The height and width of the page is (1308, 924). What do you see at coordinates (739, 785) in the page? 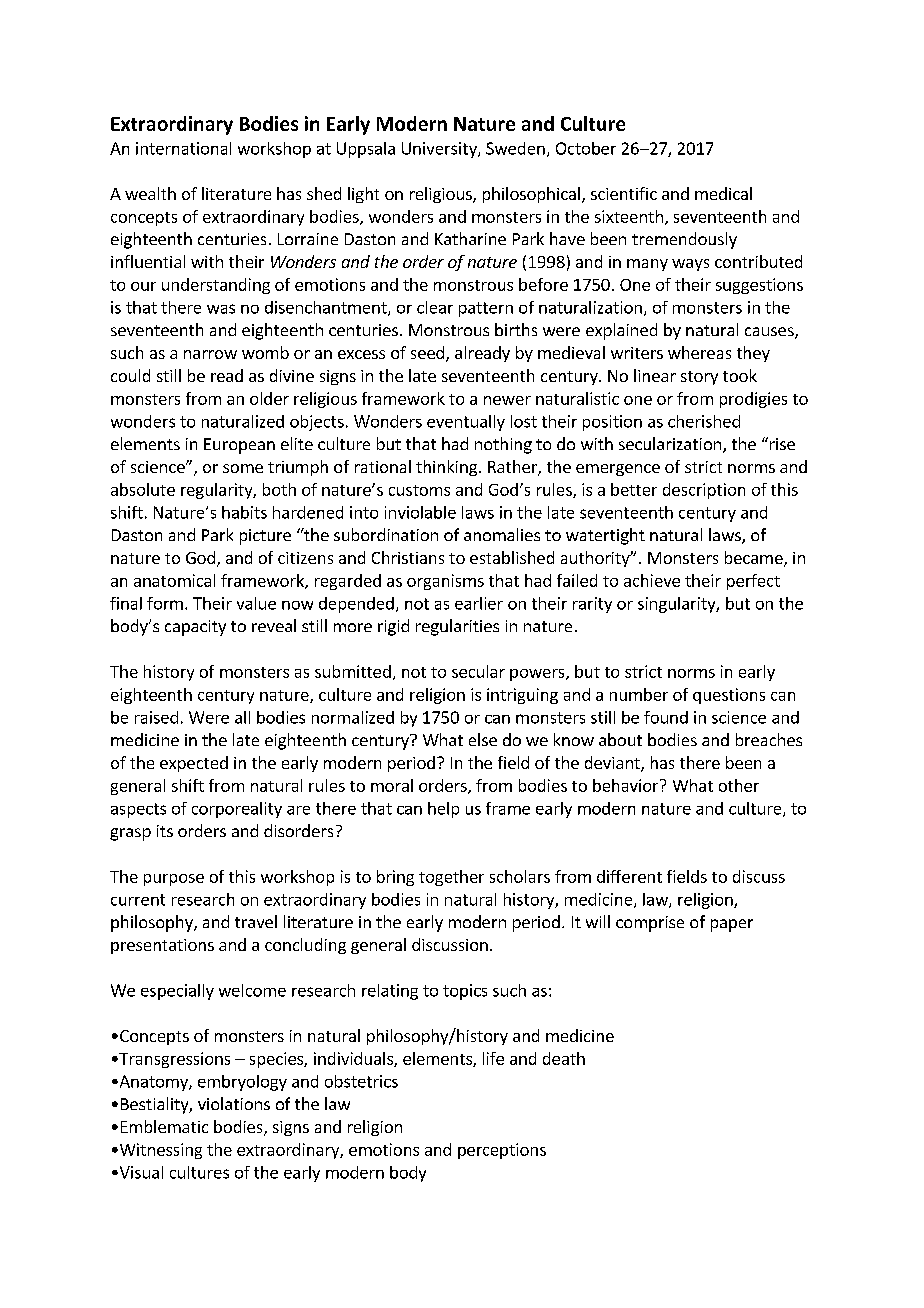
I see `other` at bounding box center [739, 785].
